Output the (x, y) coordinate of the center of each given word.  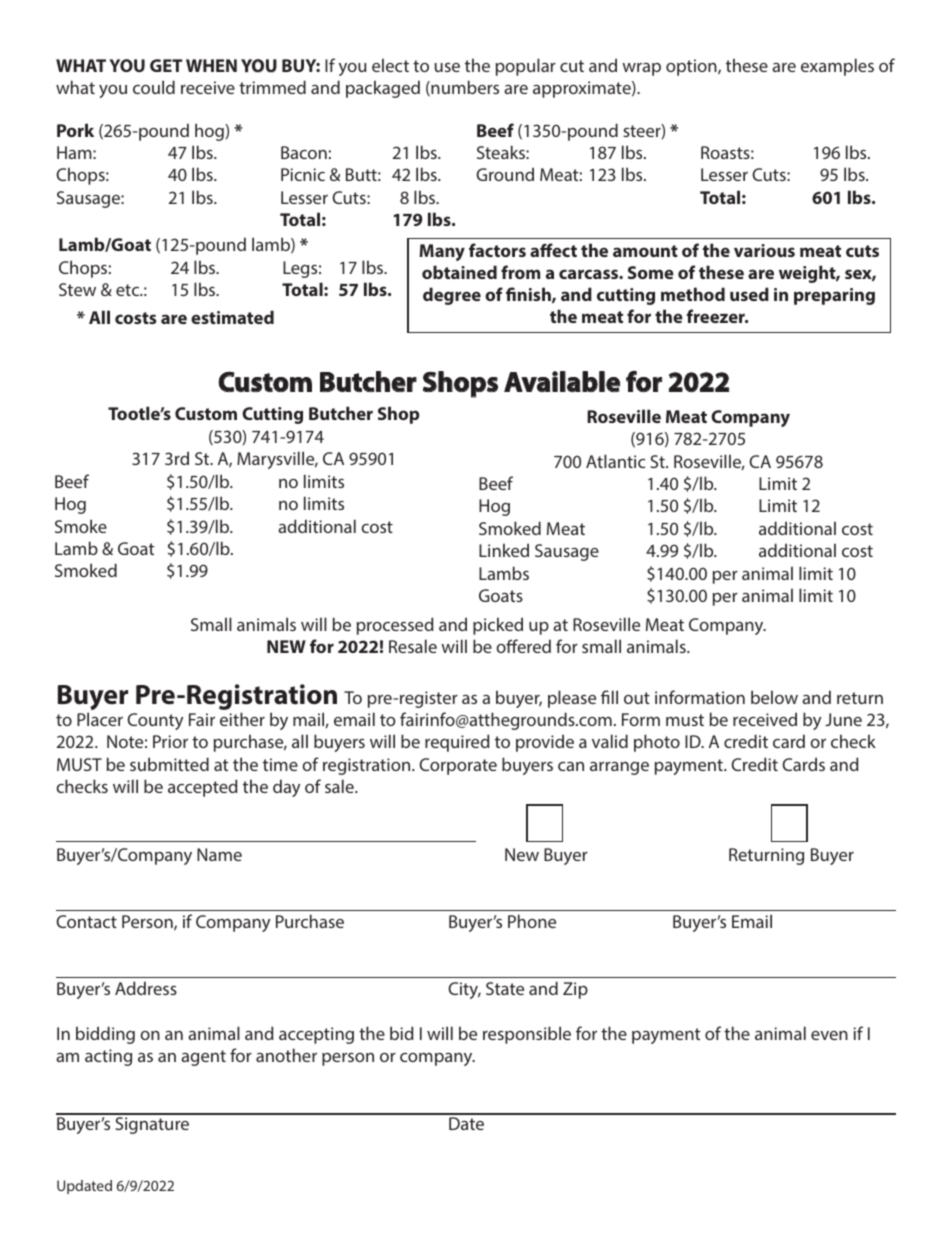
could (154, 87)
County (155, 721)
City (464, 990)
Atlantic (615, 461)
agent (203, 1058)
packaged (383, 89)
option (692, 67)
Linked (504, 550)
